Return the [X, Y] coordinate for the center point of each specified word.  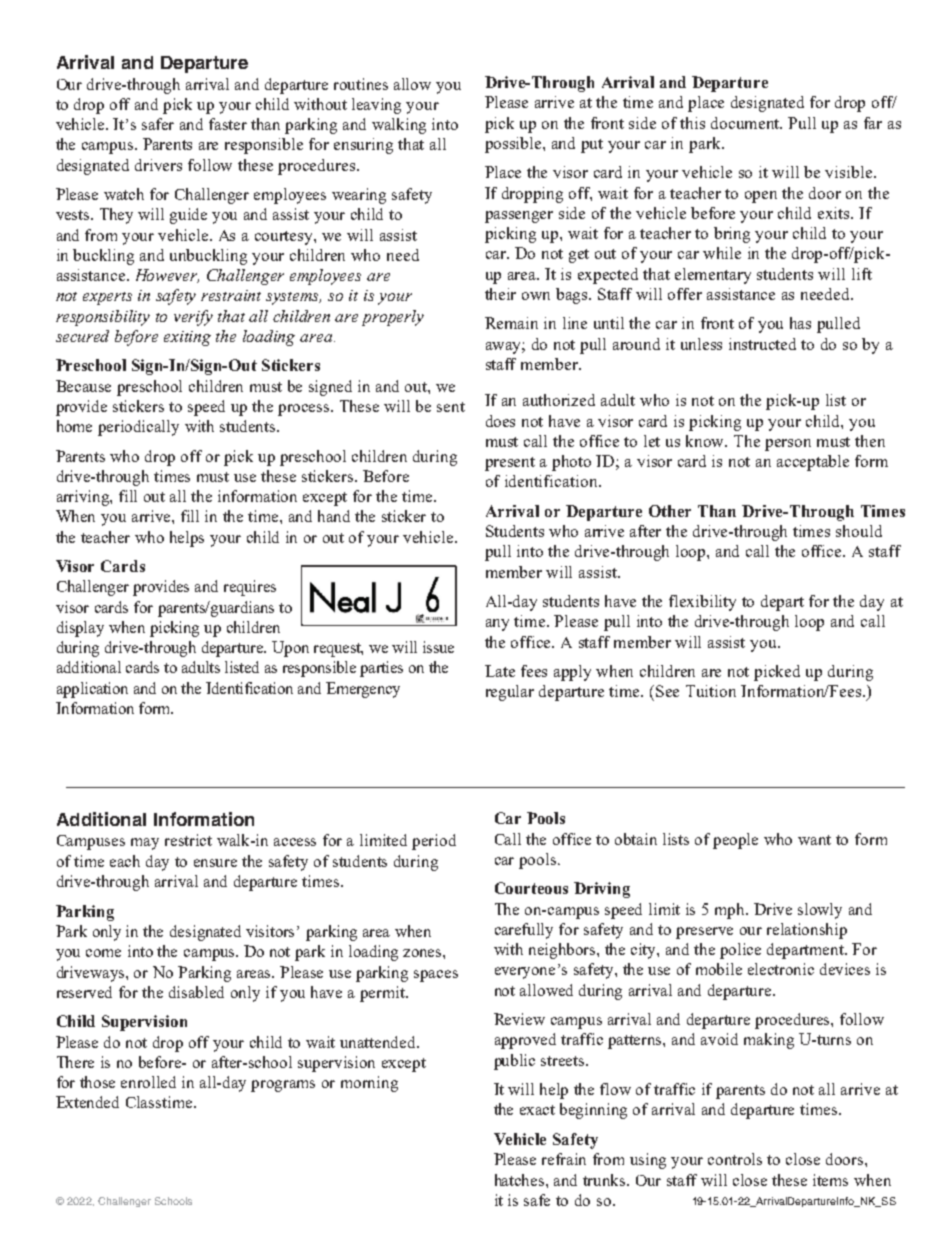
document [746, 123]
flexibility [702, 603]
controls [735, 1159]
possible [514, 145]
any [497, 625]
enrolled [148, 1082]
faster [228, 124]
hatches [521, 1180]
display [80, 629]
